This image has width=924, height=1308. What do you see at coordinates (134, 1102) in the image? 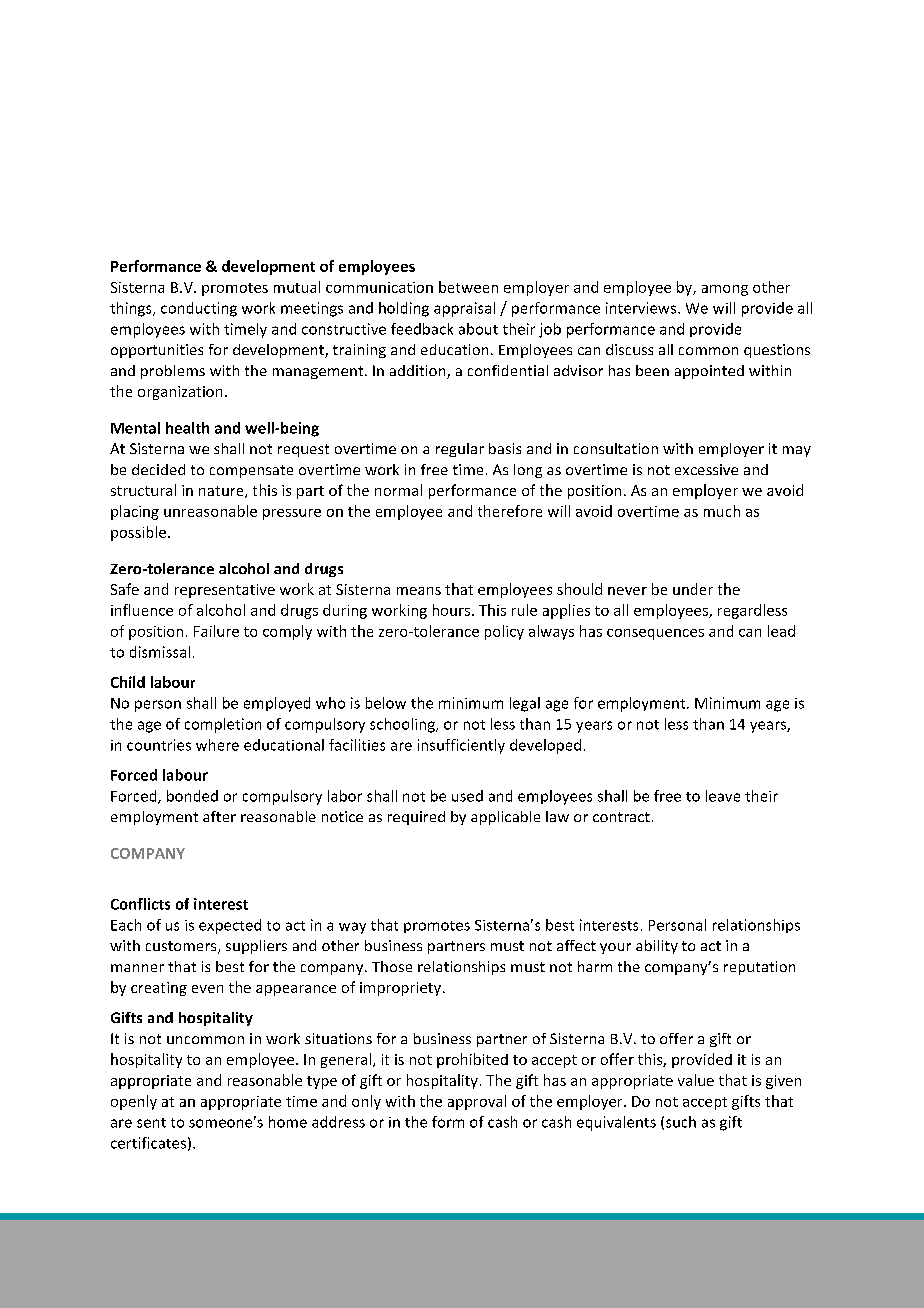
I see `openly` at bounding box center [134, 1102].
